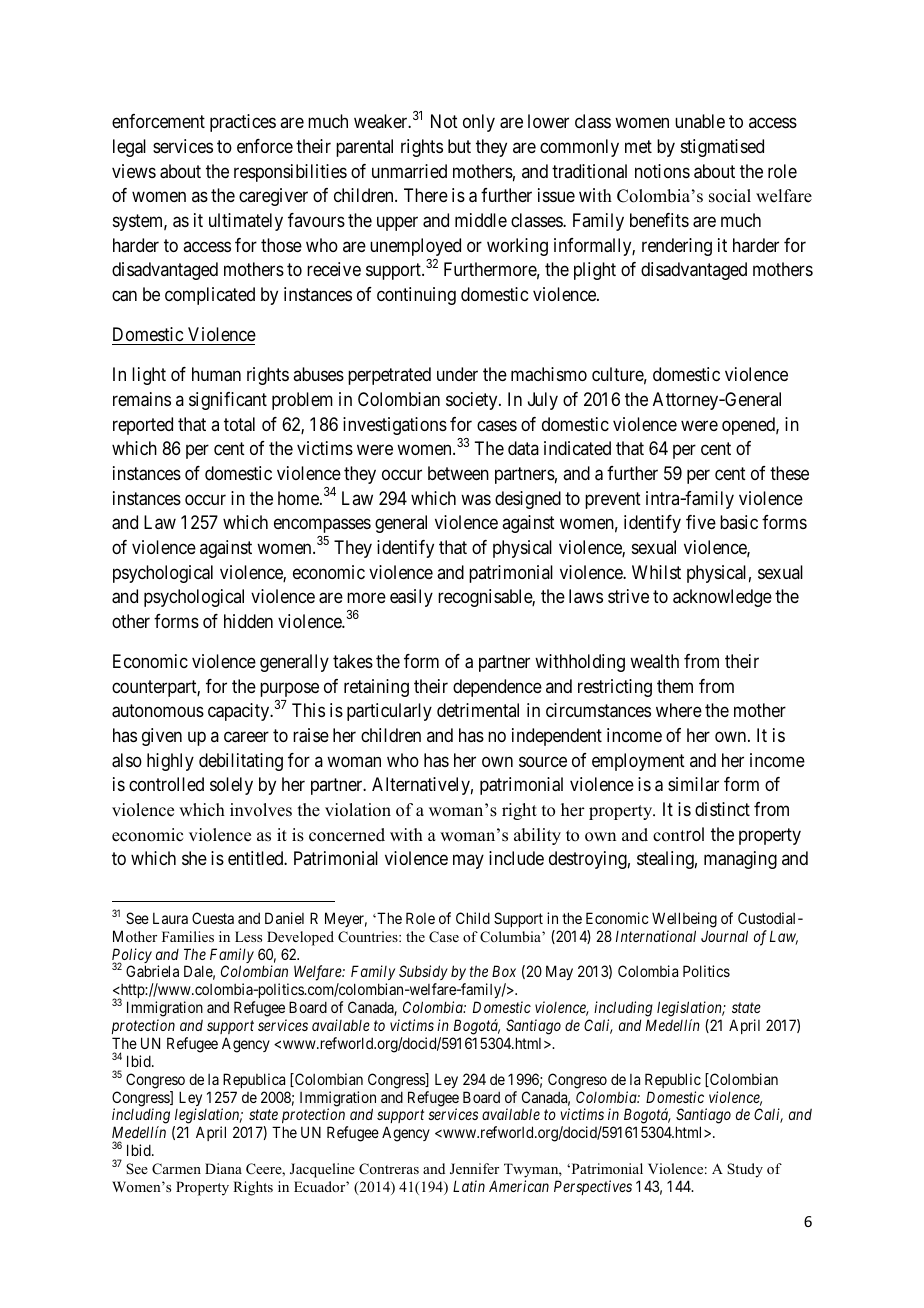 The width and height of the screenshot is (924, 1308). Describe the element at coordinates (473, 401) in the screenshot. I see `society` at that location.
